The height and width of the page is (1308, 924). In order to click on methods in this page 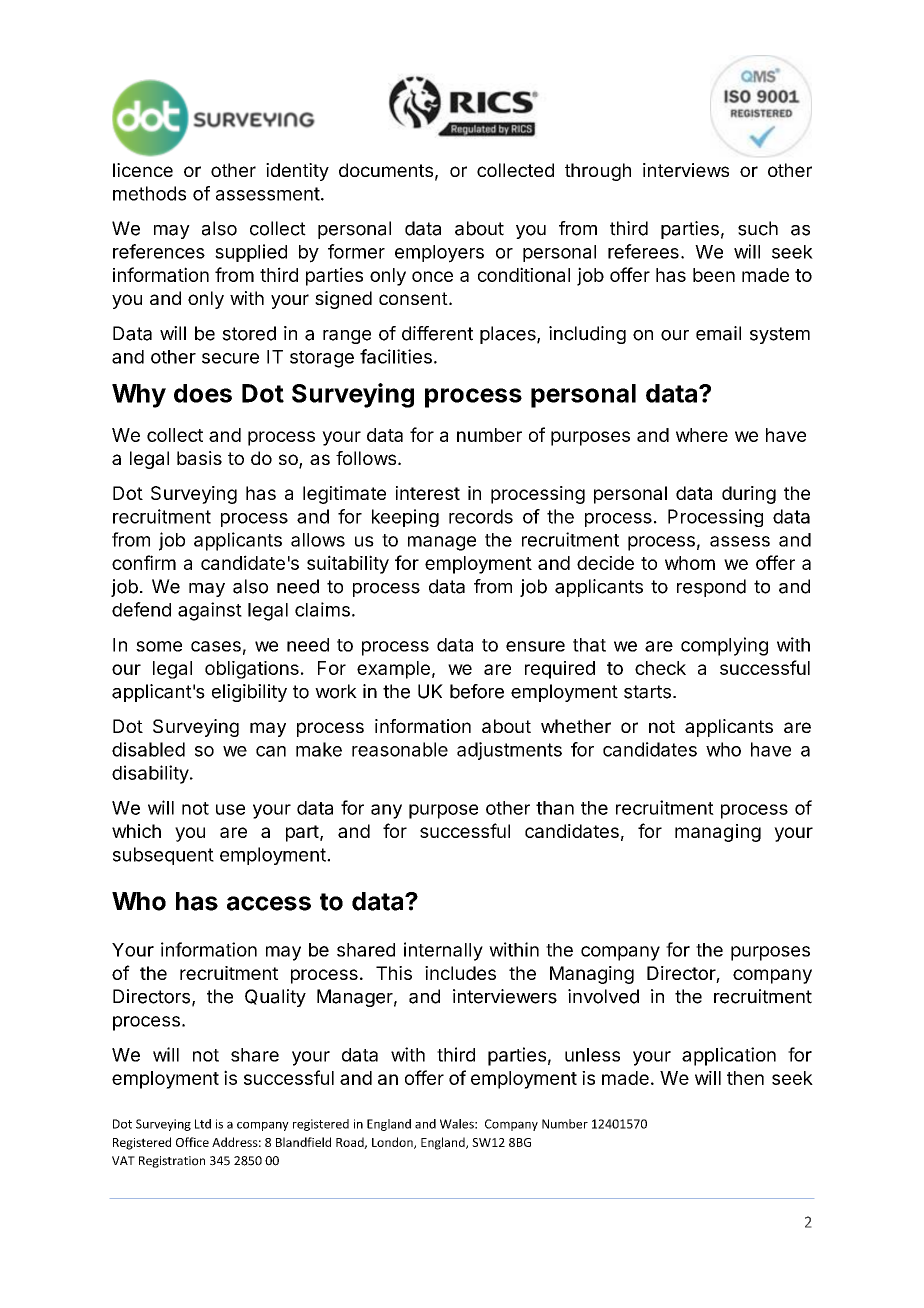, I will do `click(149, 193)`.
